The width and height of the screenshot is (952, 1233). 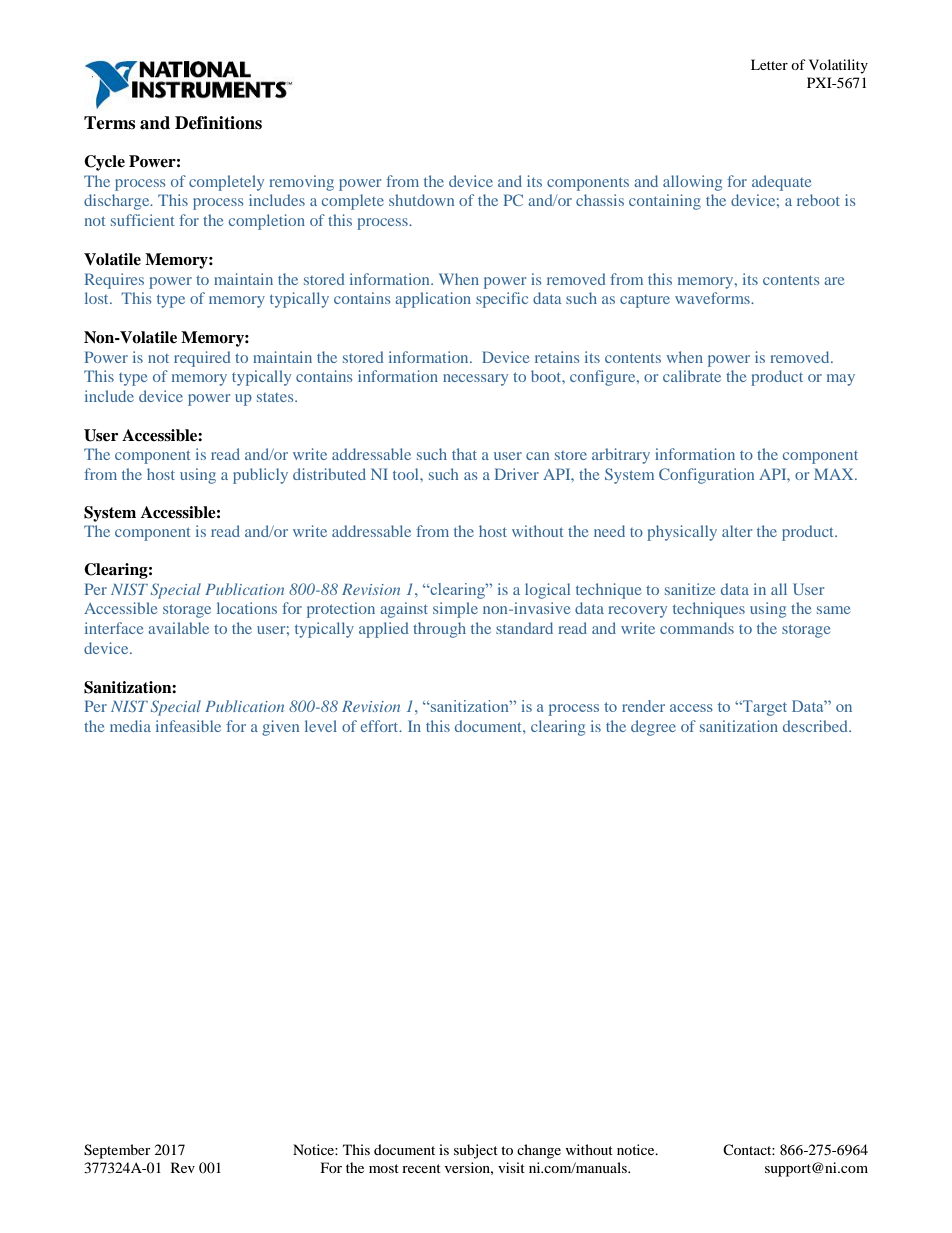 What do you see at coordinates (202, 359) in the screenshot?
I see `required` at bounding box center [202, 359].
